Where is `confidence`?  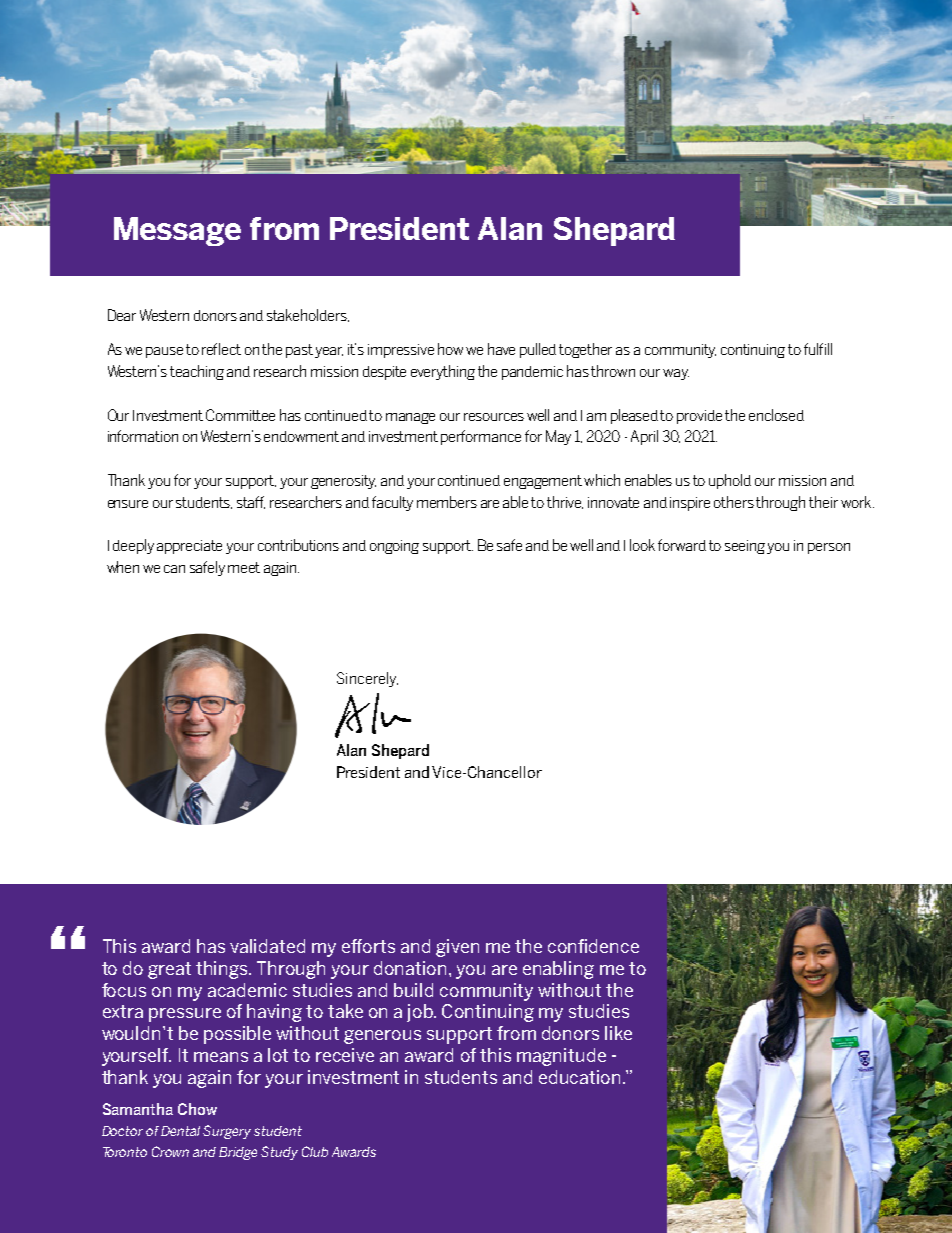
confidence is located at coordinates (593, 946).
